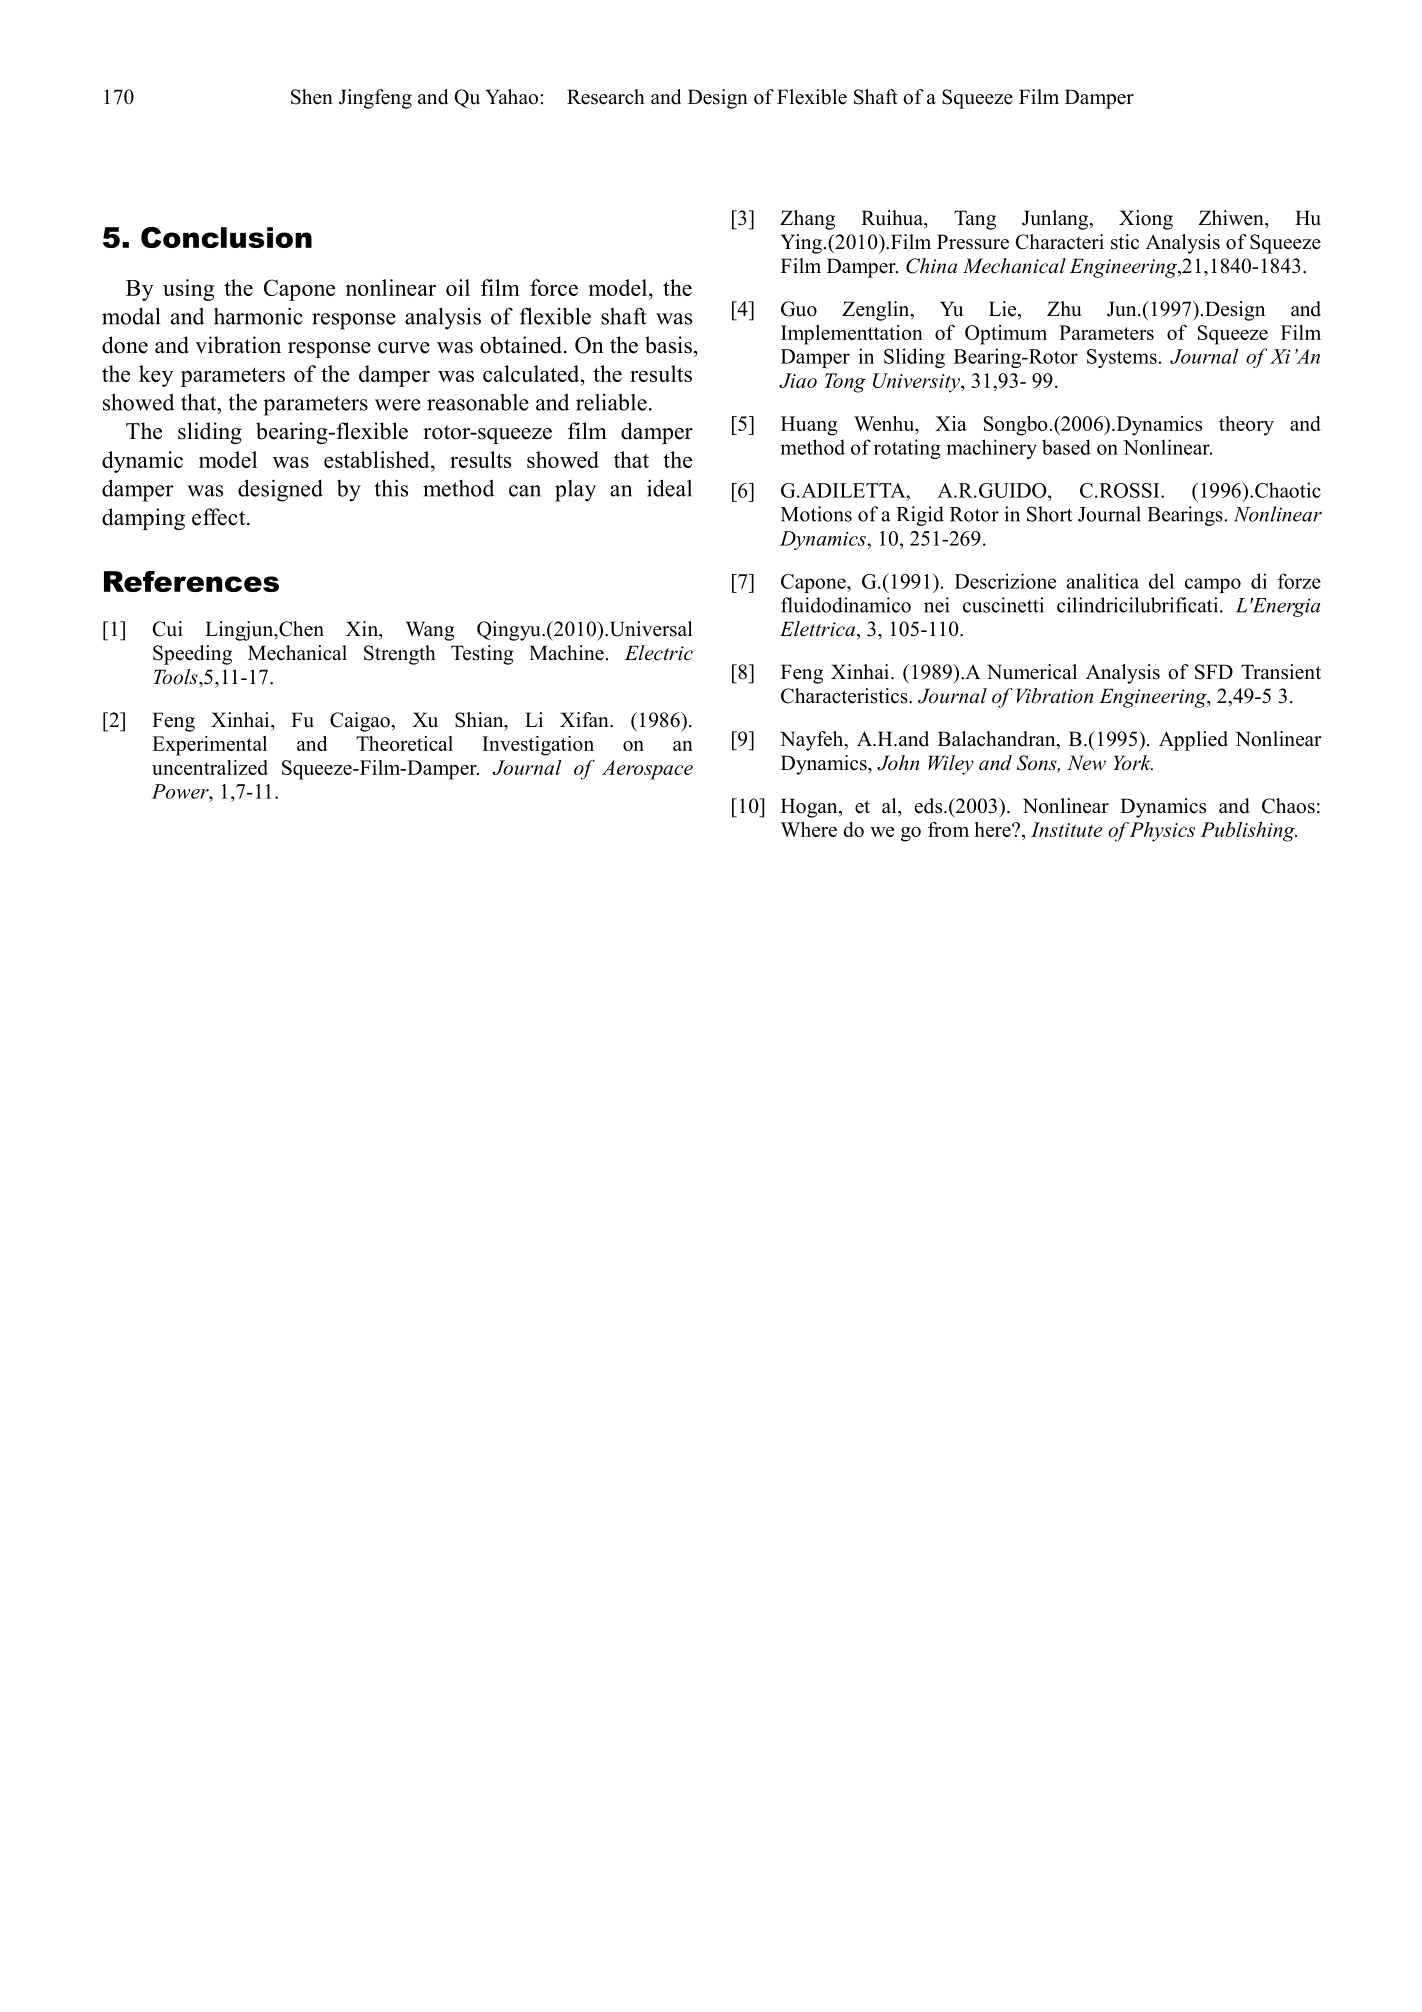  Describe the element at coordinates (1146, 220) in the screenshot. I see `Xiong` at that location.
